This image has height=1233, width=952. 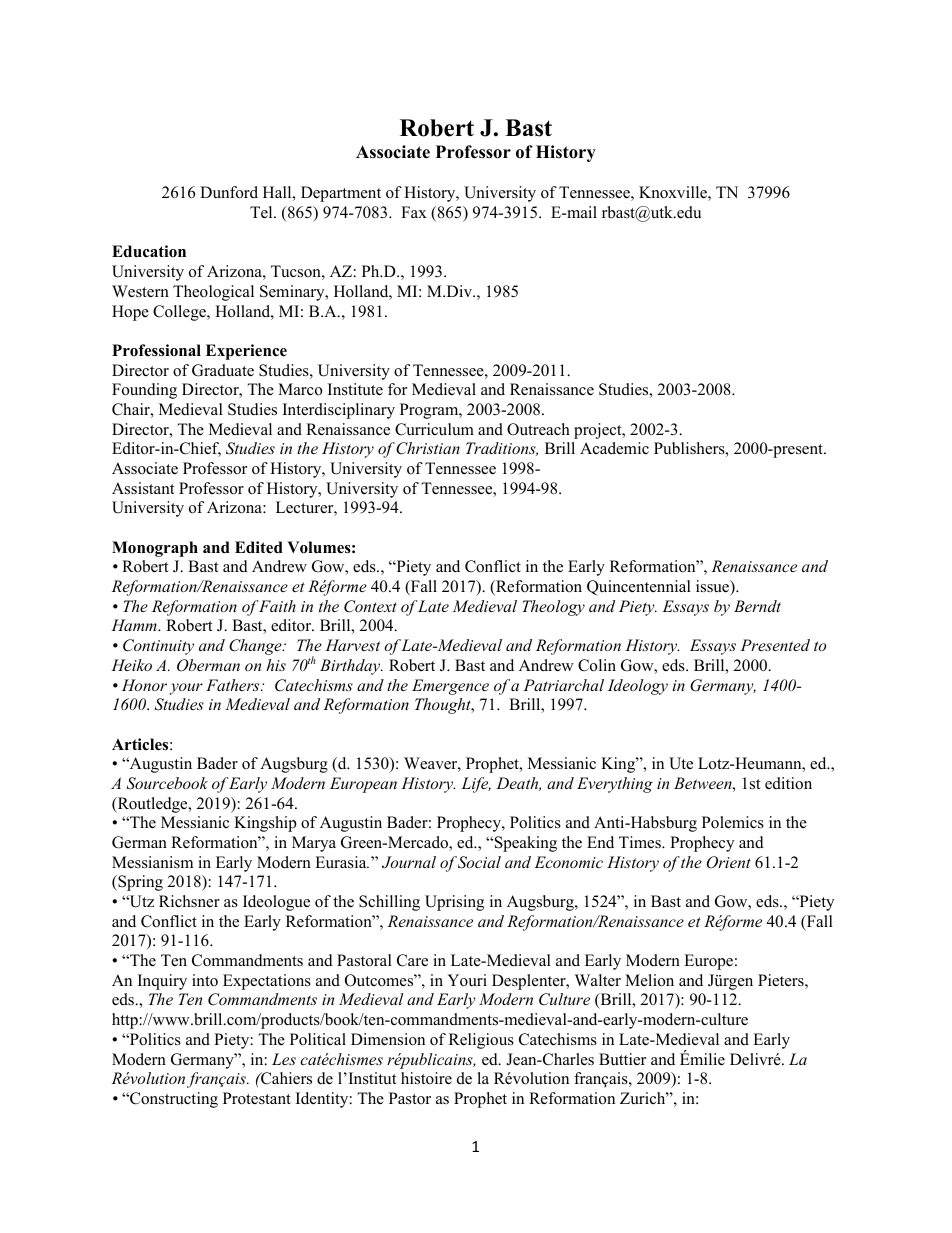 What do you see at coordinates (476, 785) in the image?
I see `Life` at bounding box center [476, 785].
